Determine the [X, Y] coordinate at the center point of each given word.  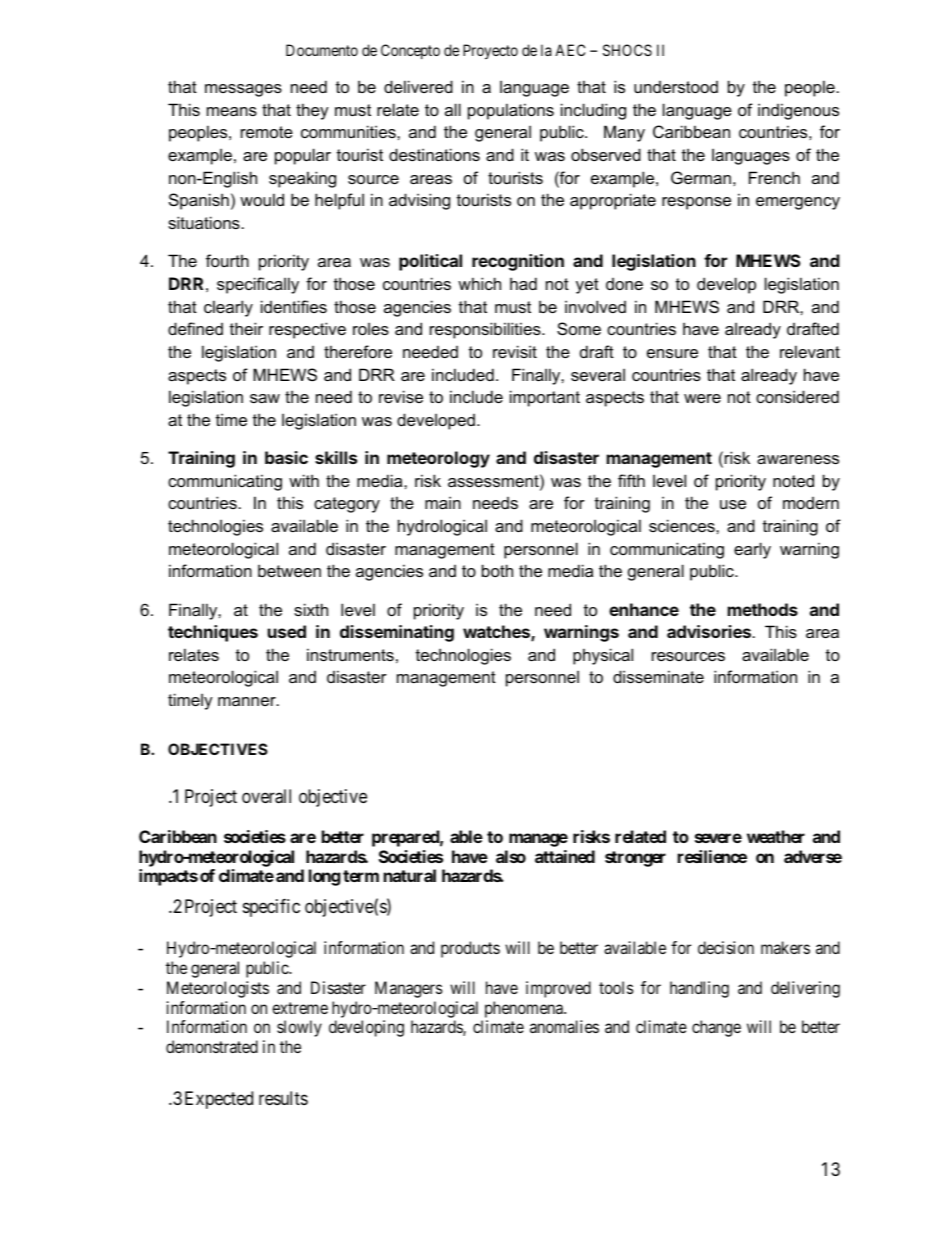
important [545, 398]
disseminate [658, 676]
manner [248, 701]
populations [511, 111]
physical [603, 656]
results [283, 1098]
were [702, 398]
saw [265, 398]
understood [676, 87]
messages [243, 90]
